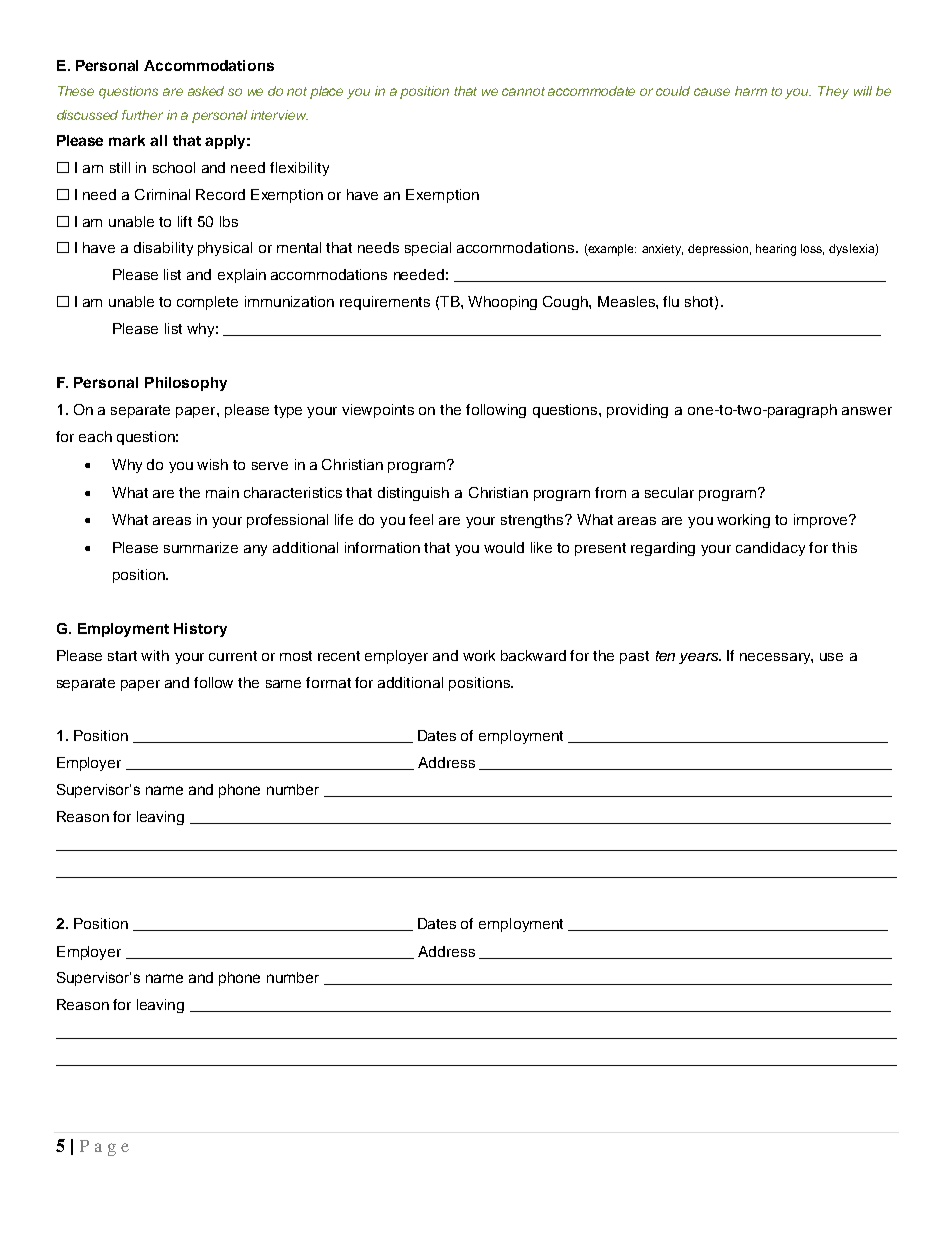 This screenshot has height=1233, width=952. What do you see at coordinates (751, 91) in the screenshot?
I see `harm` at bounding box center [751, 91].
